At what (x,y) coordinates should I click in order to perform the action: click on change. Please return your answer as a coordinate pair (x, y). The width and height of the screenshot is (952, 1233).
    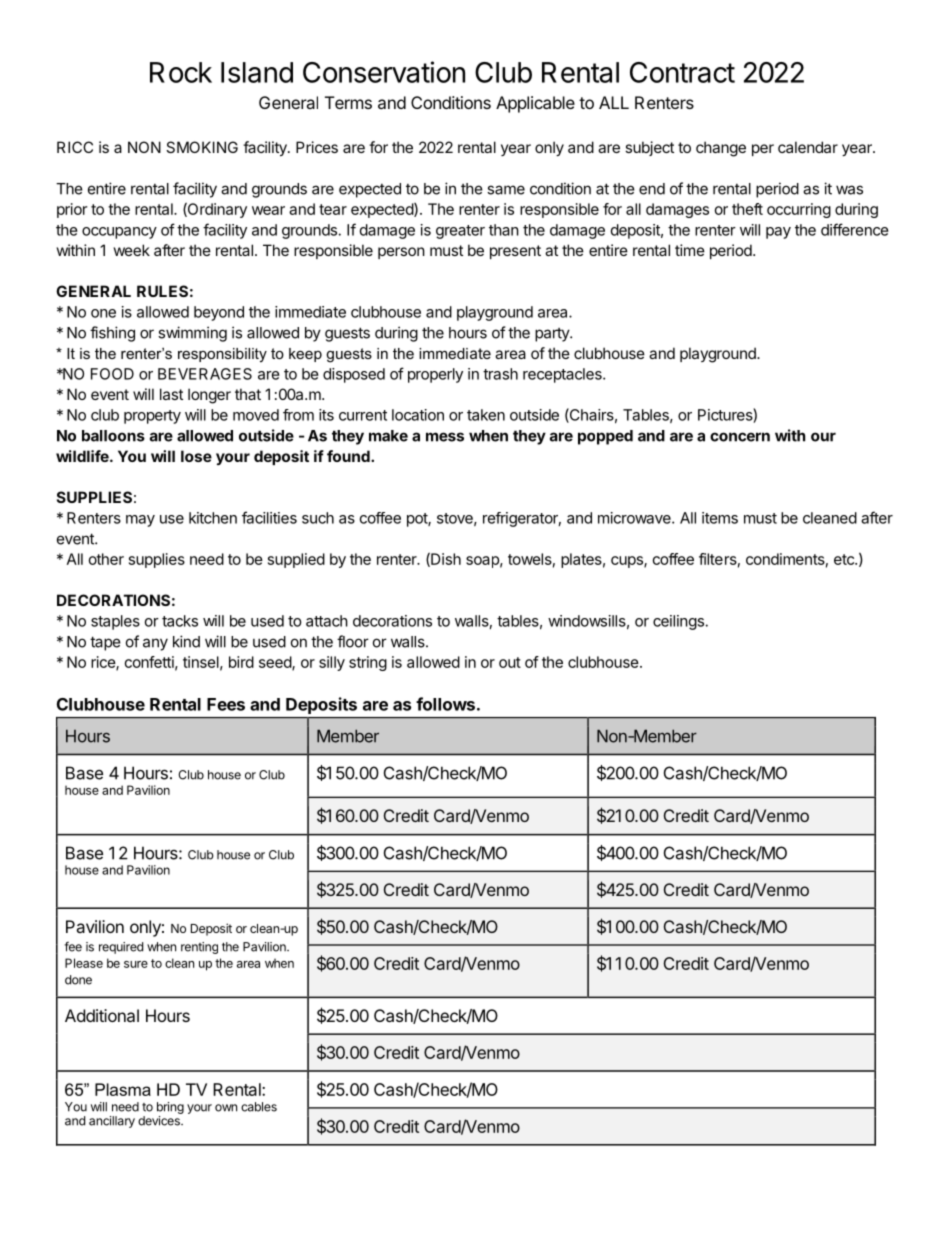
    Looking at the image, I should click on (721, 149).
